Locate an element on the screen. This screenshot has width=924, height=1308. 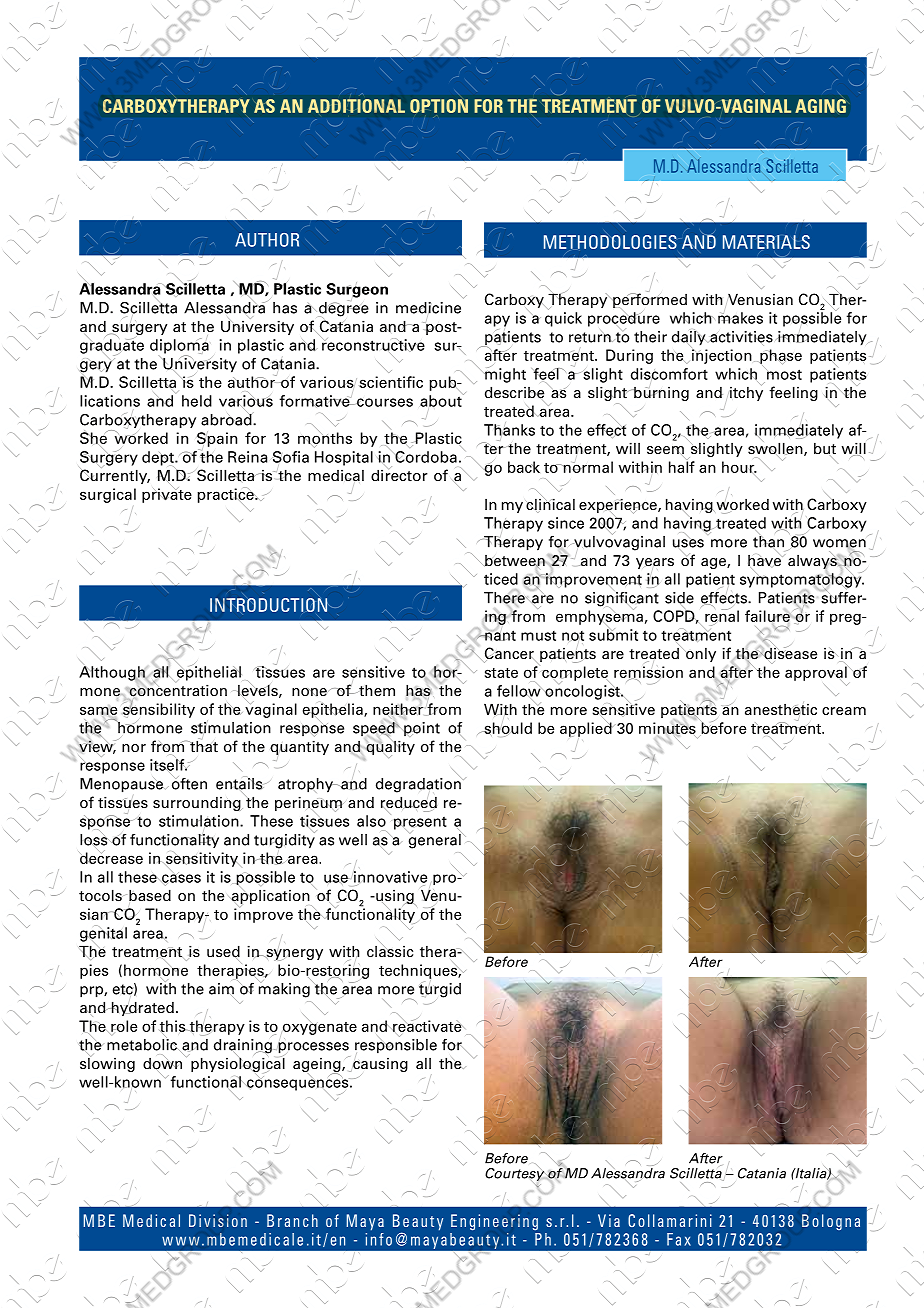
Cancer is located at coordinates (508, 654).
